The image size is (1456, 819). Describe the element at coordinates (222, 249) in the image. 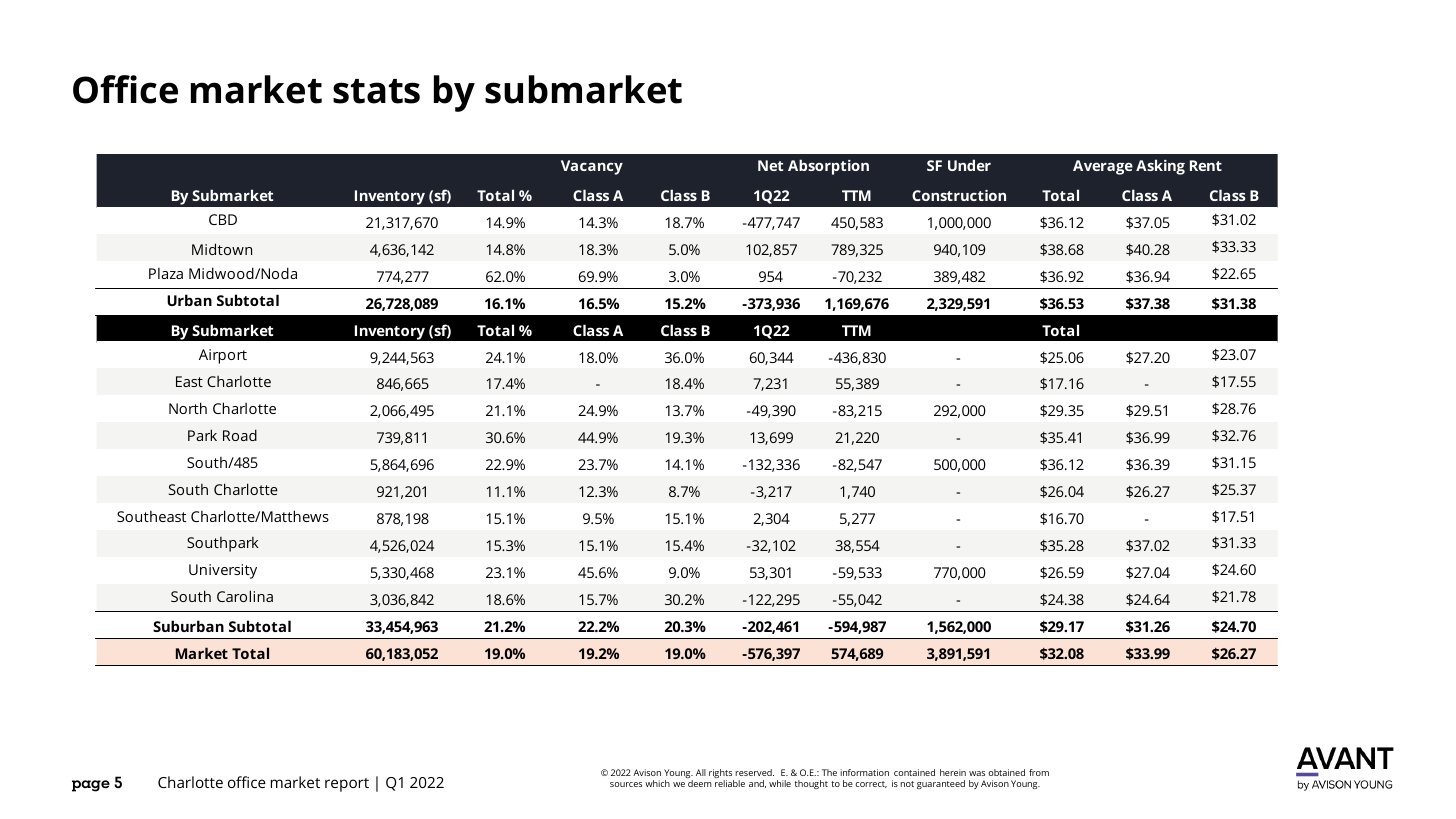

I see `Midtown` at that location.
